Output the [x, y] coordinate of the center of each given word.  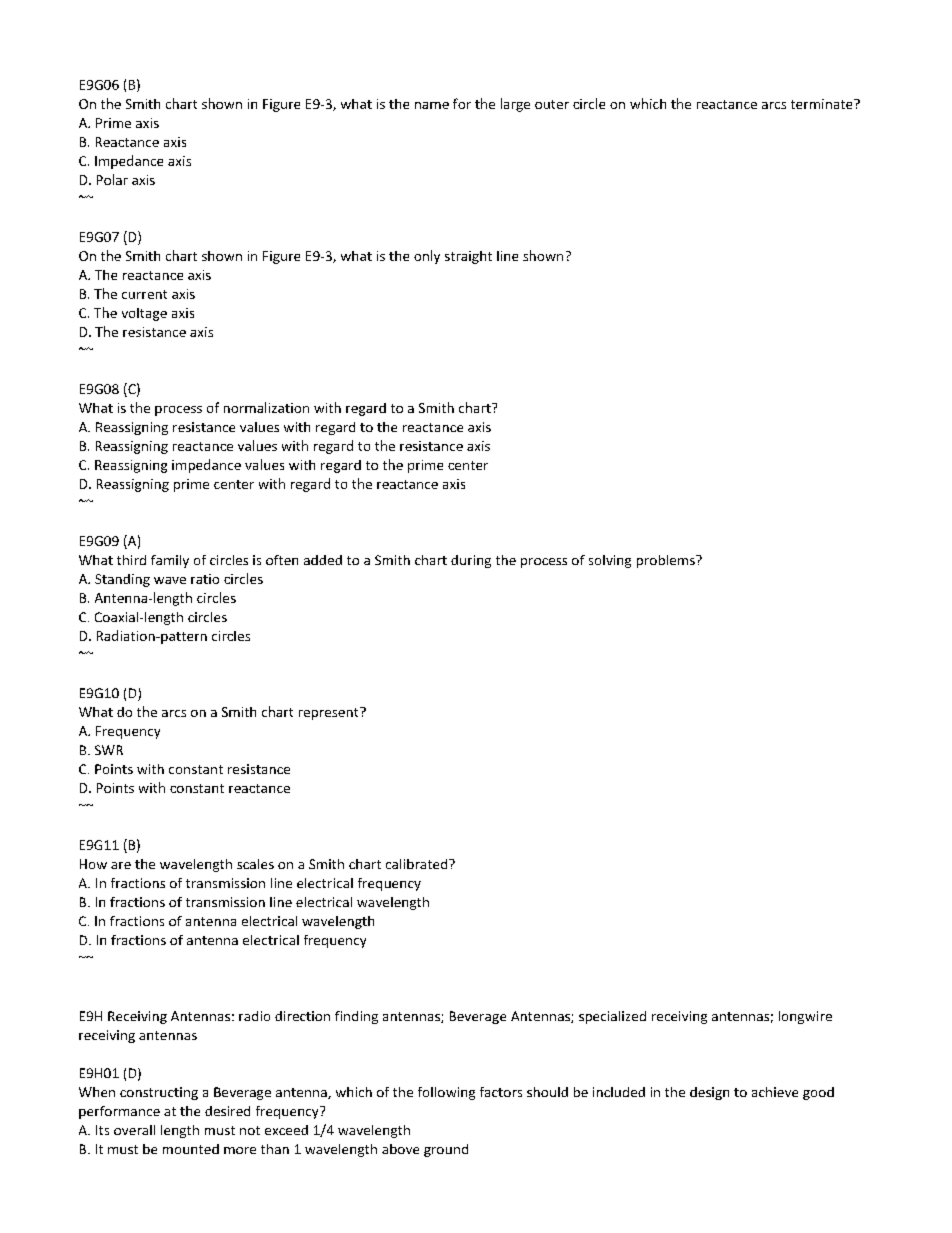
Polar [112, 179]
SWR [109, 750]
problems [667, 561]
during [471, 561]
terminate [823, 104]
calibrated [418, 864]
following [446, 1093]
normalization [266, 407]
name [432, 105]
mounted [191, 1149]
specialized [612, 1017]
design [709, 1093]
